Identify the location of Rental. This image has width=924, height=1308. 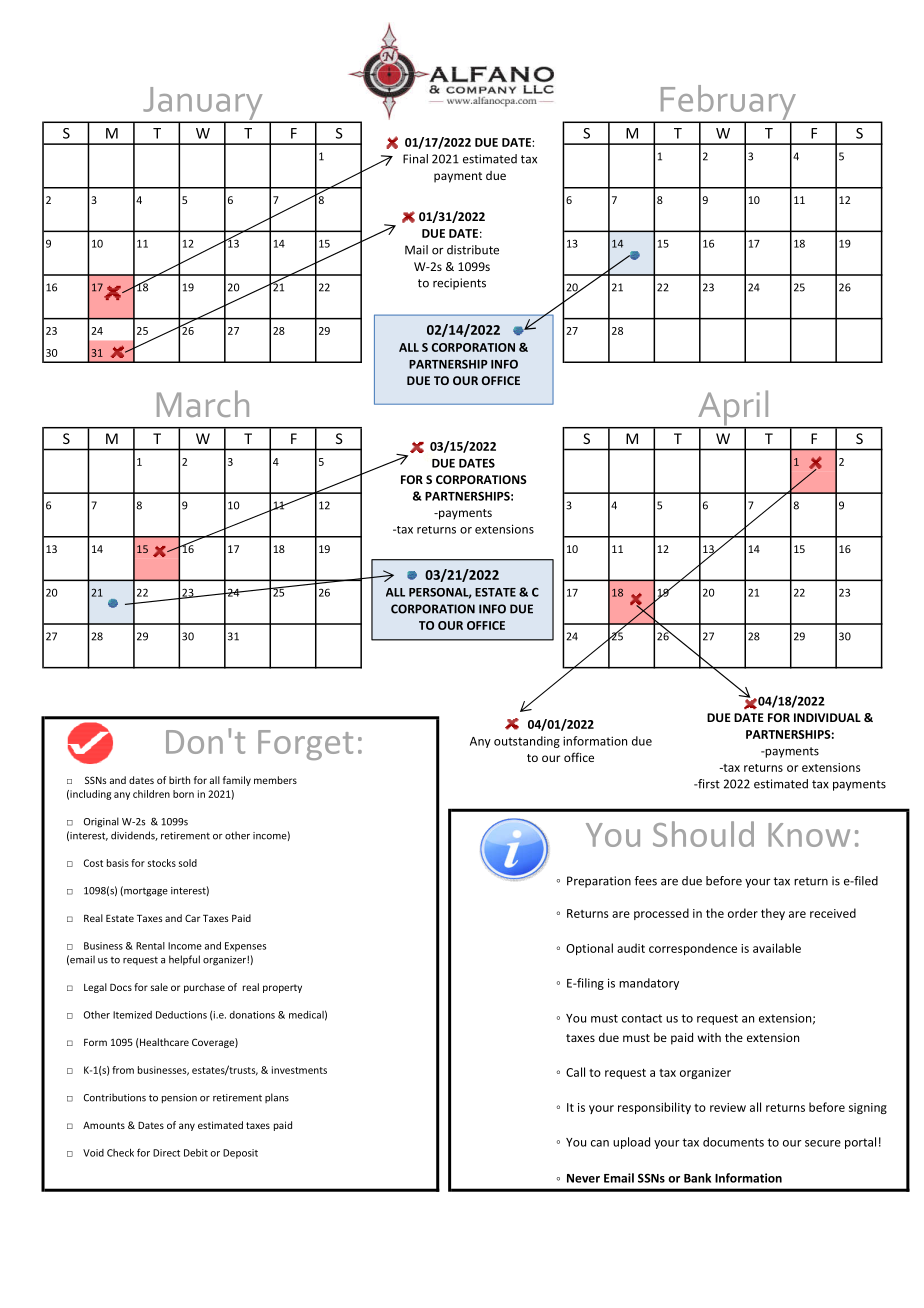
(150, 946).
